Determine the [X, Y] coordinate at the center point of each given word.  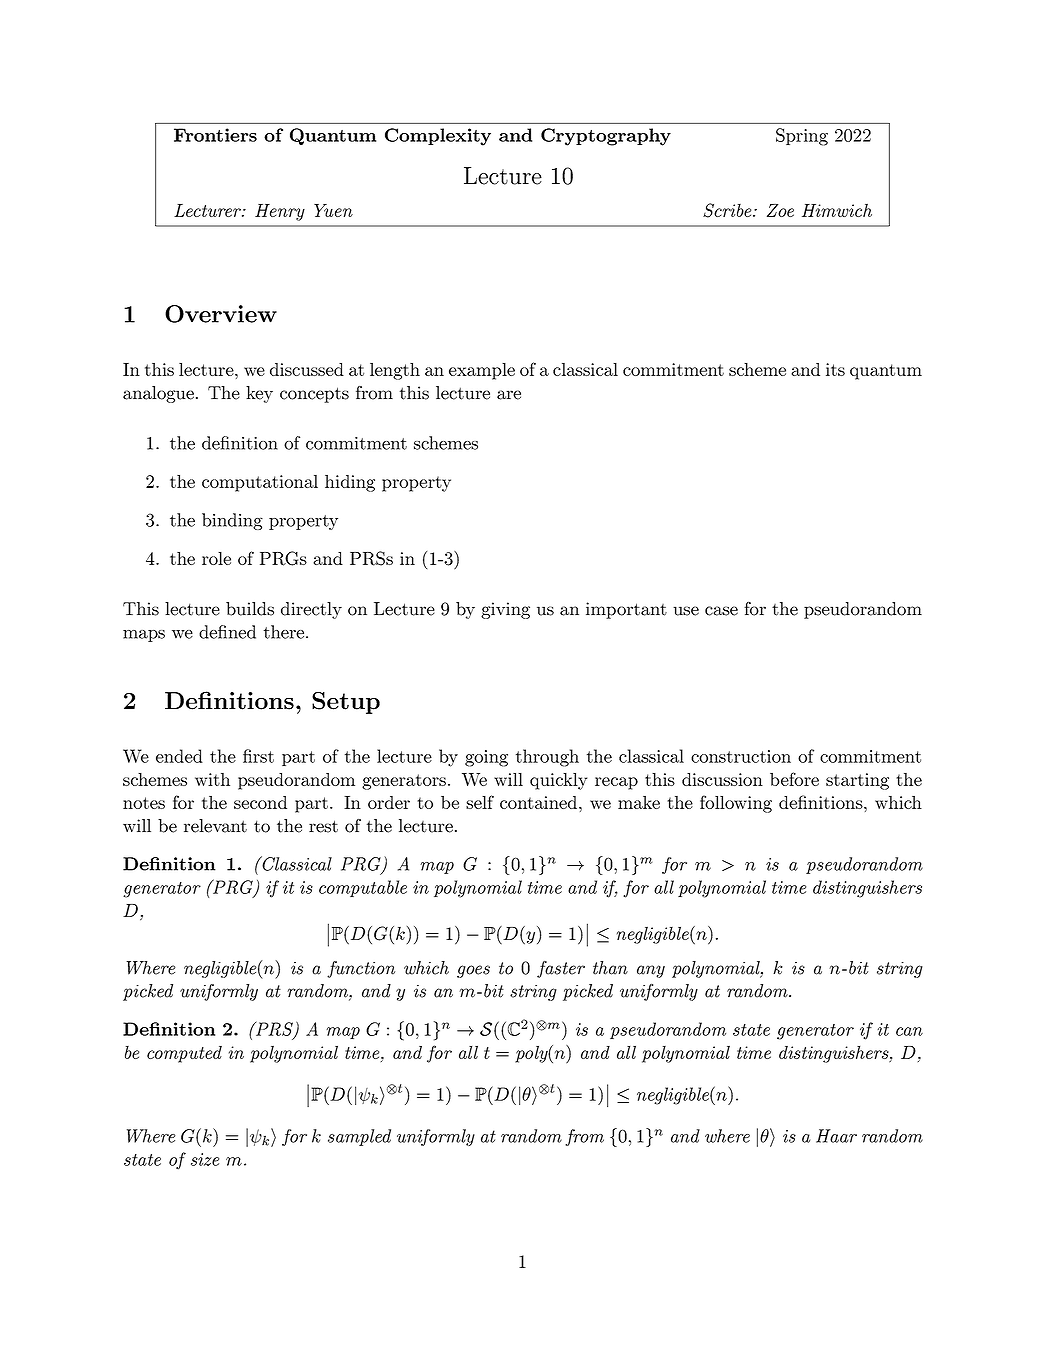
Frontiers [215, 135]
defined [227, 632]
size [205, 1159]
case [721, 611]
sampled [359, 1137]
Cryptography [606, 137]
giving [505, 610]
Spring [802, 137]
